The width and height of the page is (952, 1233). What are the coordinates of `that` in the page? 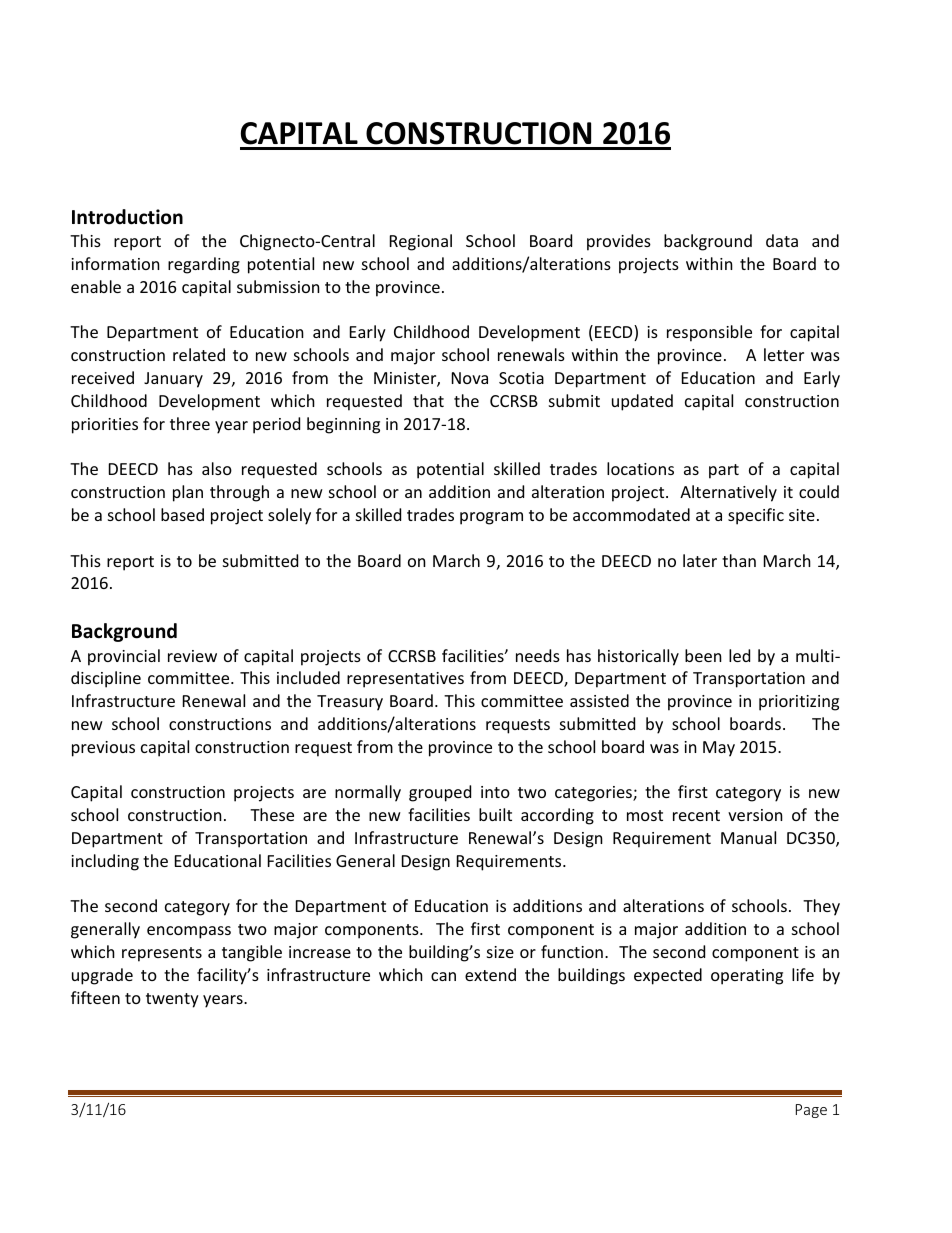 It's located at (428, 400).
